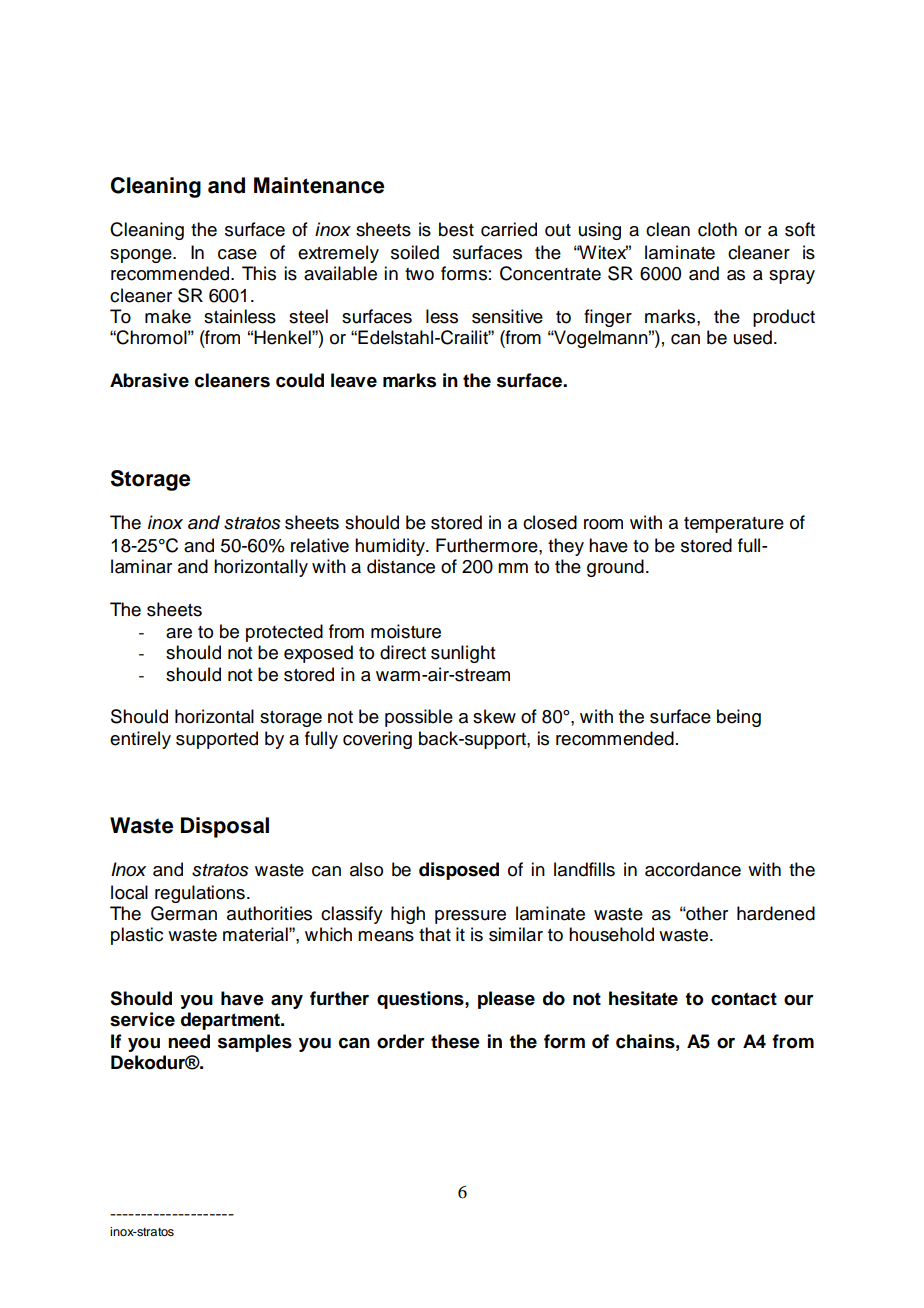 The height and width of the image is (1308, 924). Describe the element at coordinates (693, 869) in the image. I see `accordance` at that location.
